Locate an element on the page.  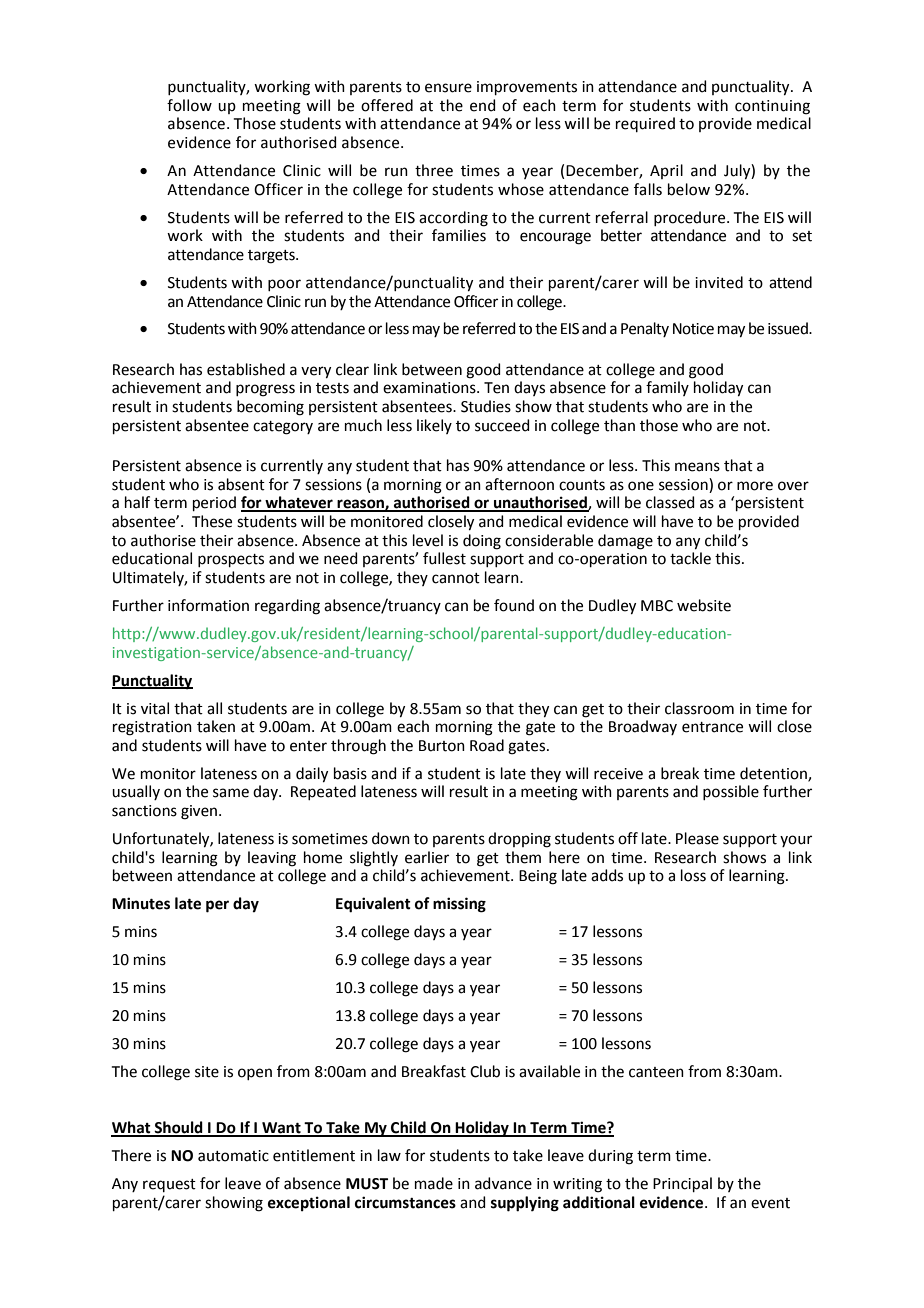
Minutes is located at coordinates (141, 903).
